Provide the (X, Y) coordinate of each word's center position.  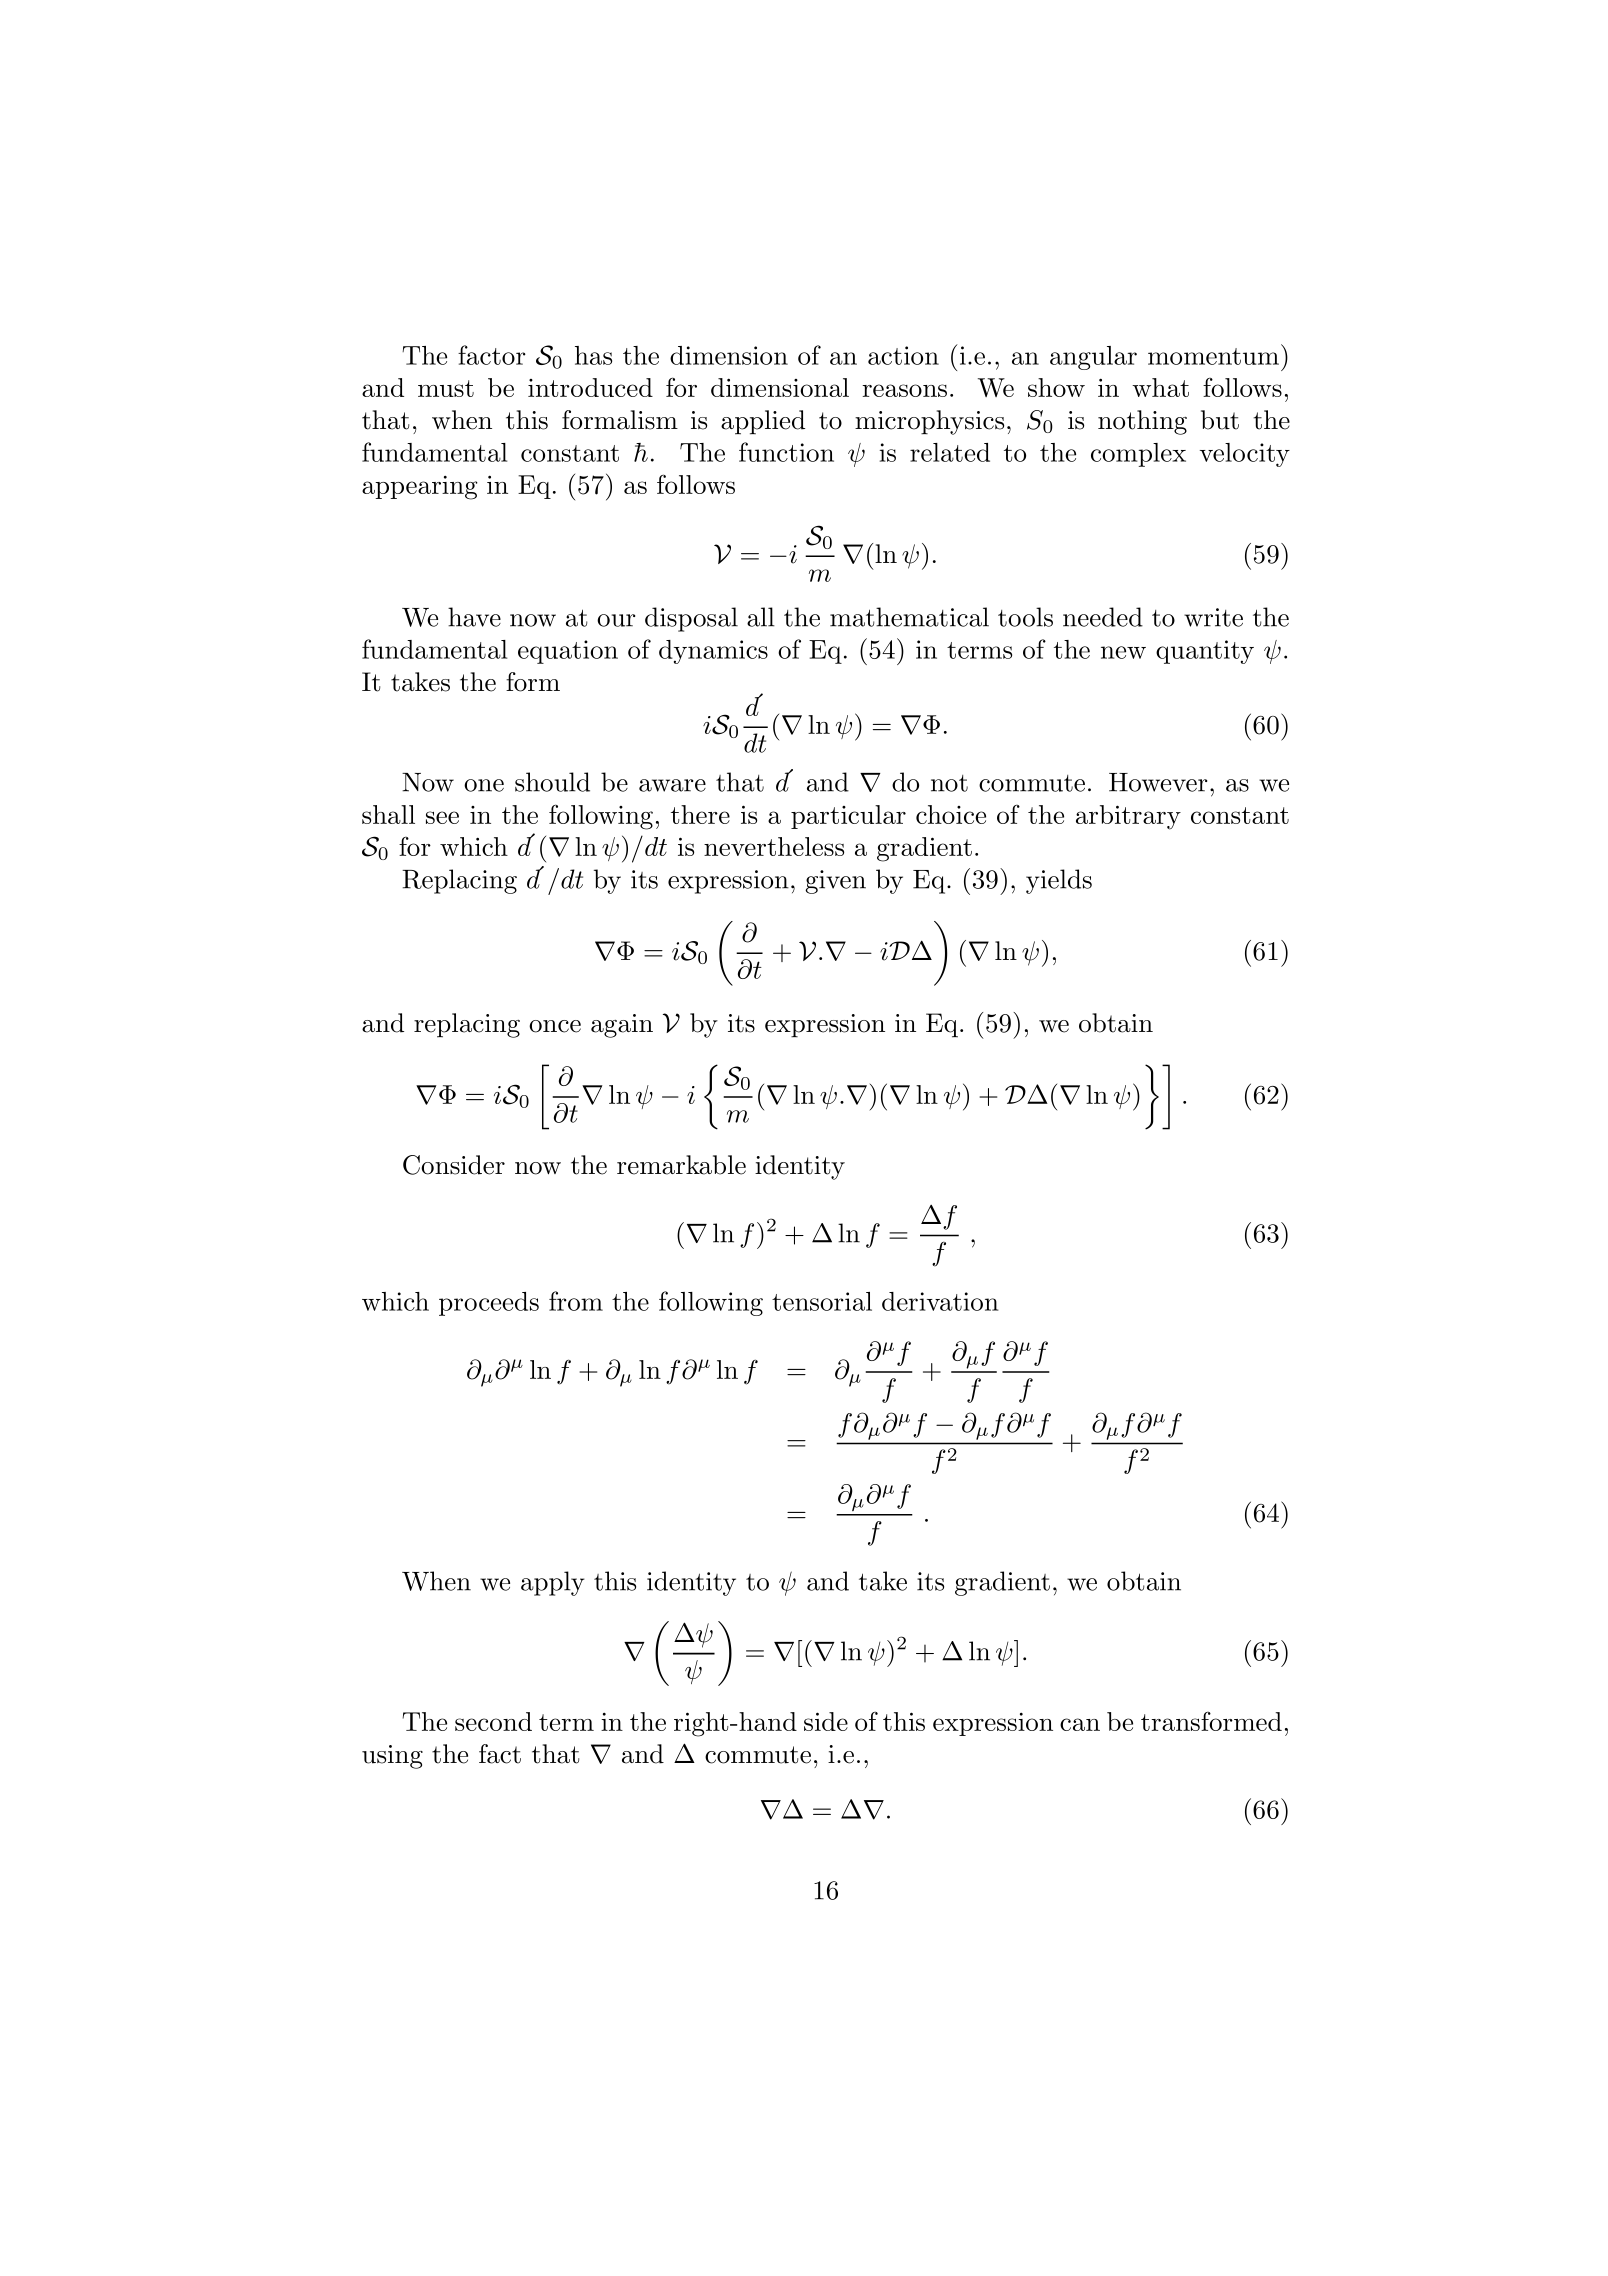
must (446, 388)
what (1160, 387)
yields (1059, 881)
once (555, 1026)
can (1080, 1724)
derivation (940, 1301)
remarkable (681, 1165)
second (493, 1721)
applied (763, 422)
